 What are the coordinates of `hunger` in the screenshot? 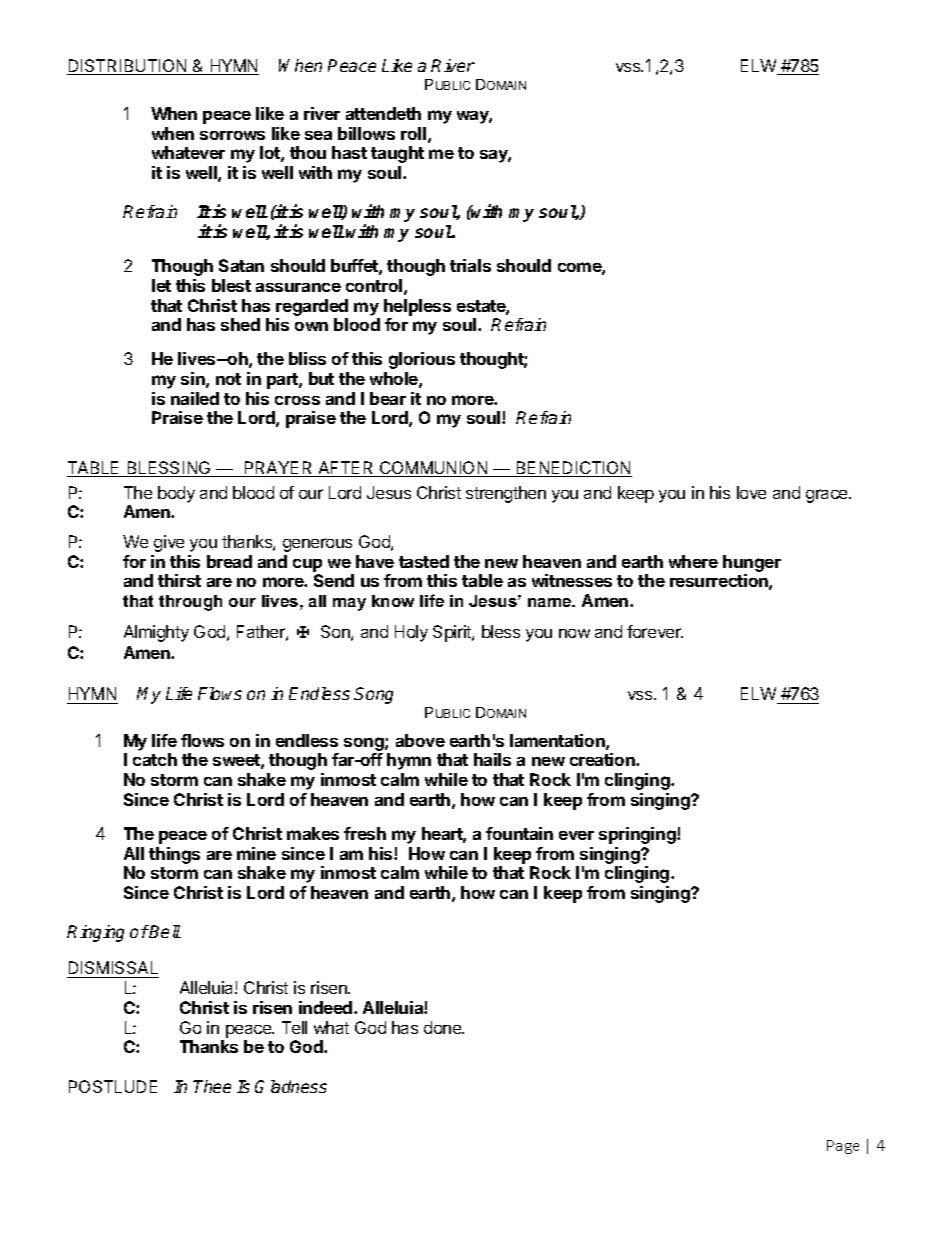 It's located at (752, 563).
